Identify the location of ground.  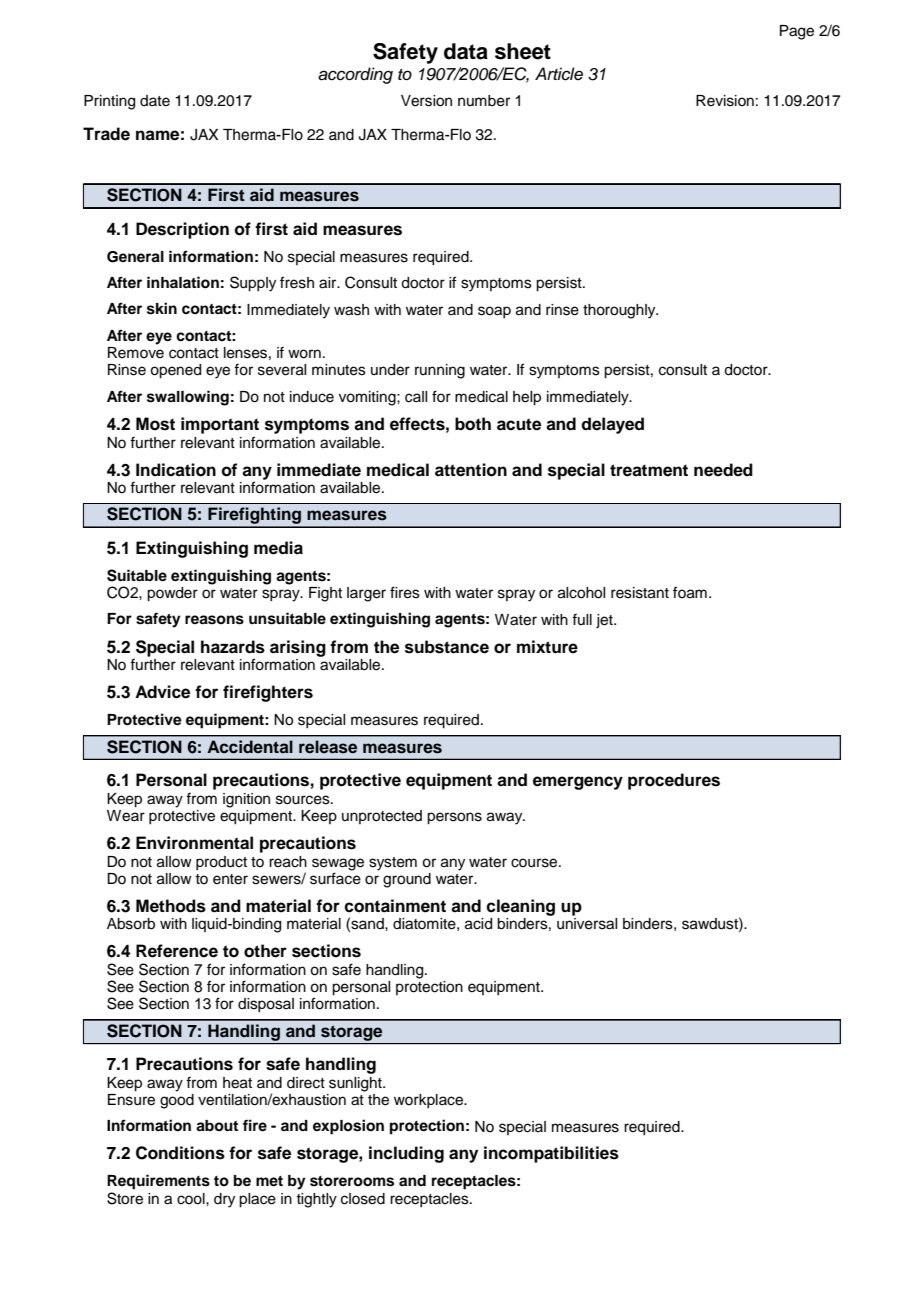
(407, 880).
